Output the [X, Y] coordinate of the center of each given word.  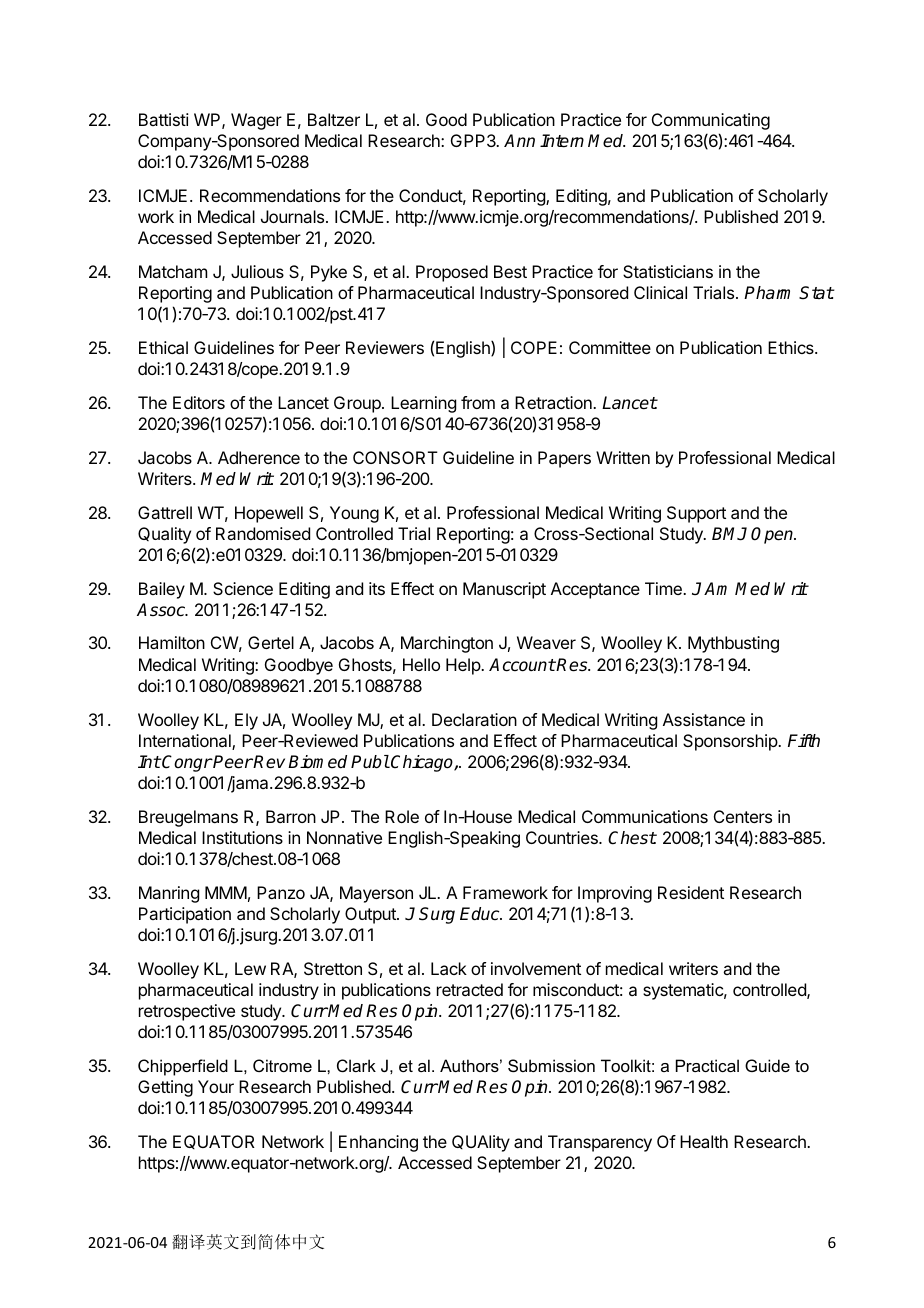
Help [464, 666]
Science [243, 588]
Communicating [711, 121]
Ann [519, 140]
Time [664, 588]
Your [216, 1086]
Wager [256, 121]
